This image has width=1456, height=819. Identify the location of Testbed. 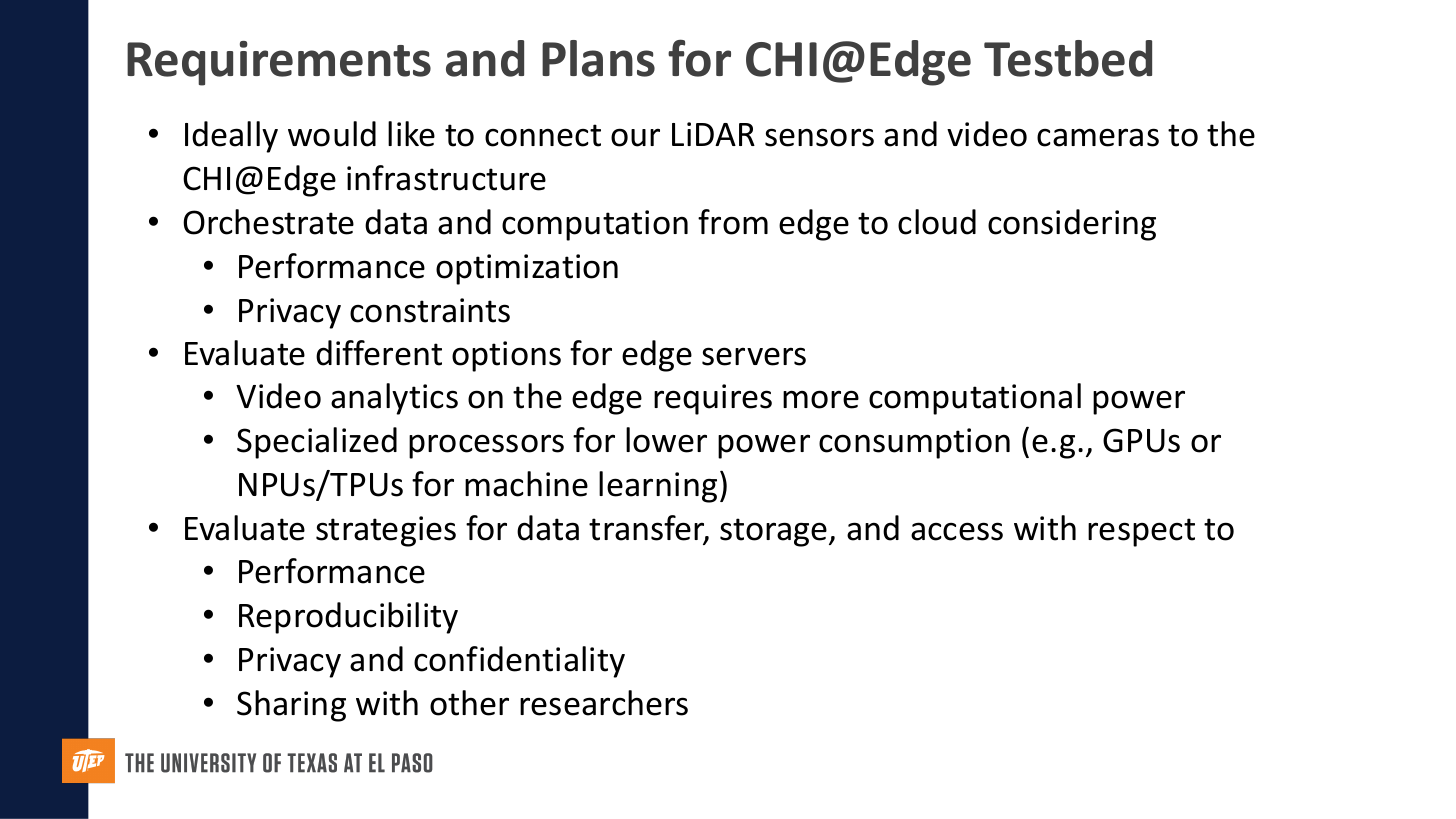
(1068, 58).
